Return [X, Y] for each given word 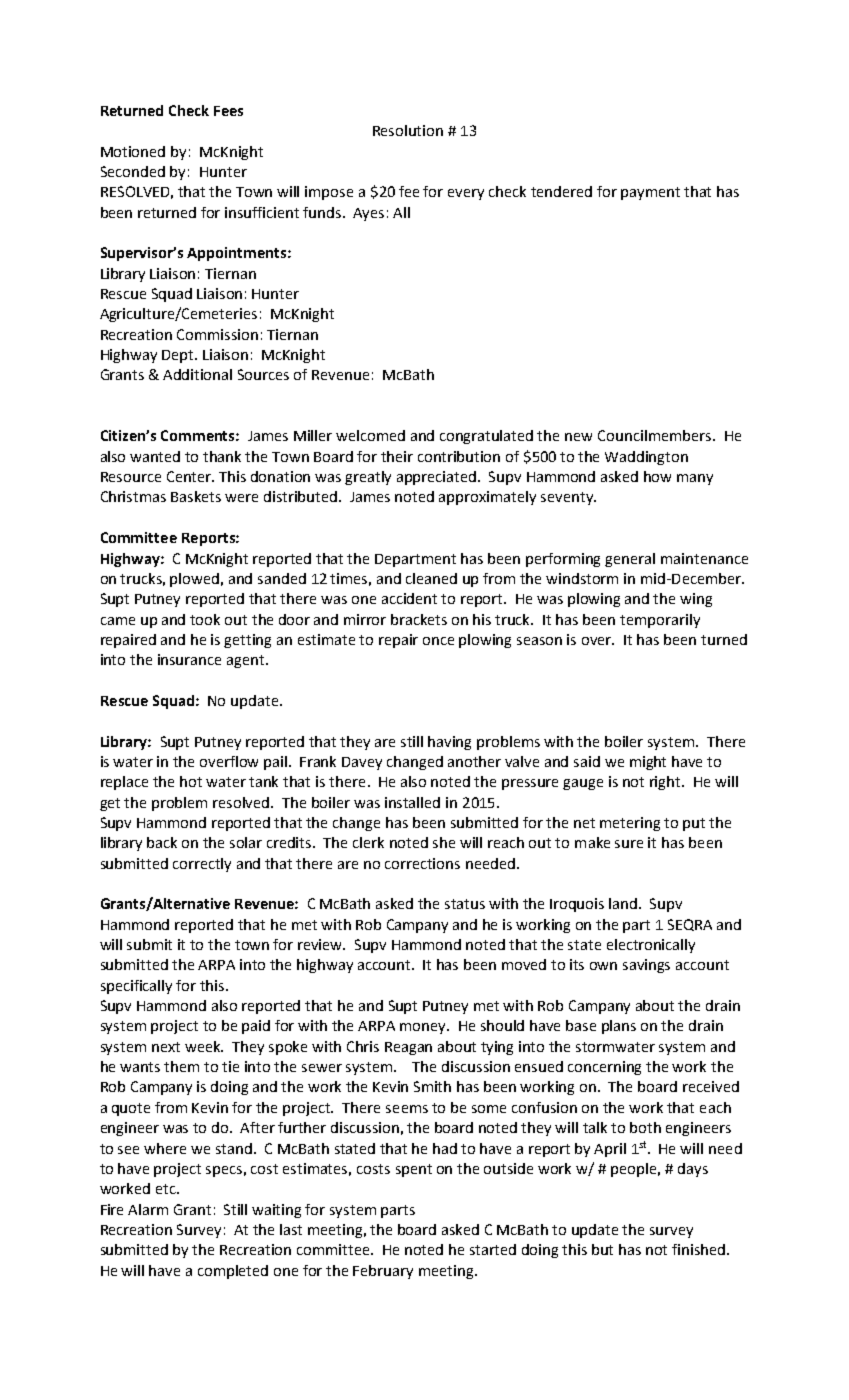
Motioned [133, 151]
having [449, 743]
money [424, 1028]
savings [646, 966]
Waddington [646, 458]
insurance [189, 659]
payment [650, 193]
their [397, 456]
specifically [136, 987]
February [383, 1272]
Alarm [148, 1209]
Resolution [408, 130]
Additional [197, 374]
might [648, 763]
